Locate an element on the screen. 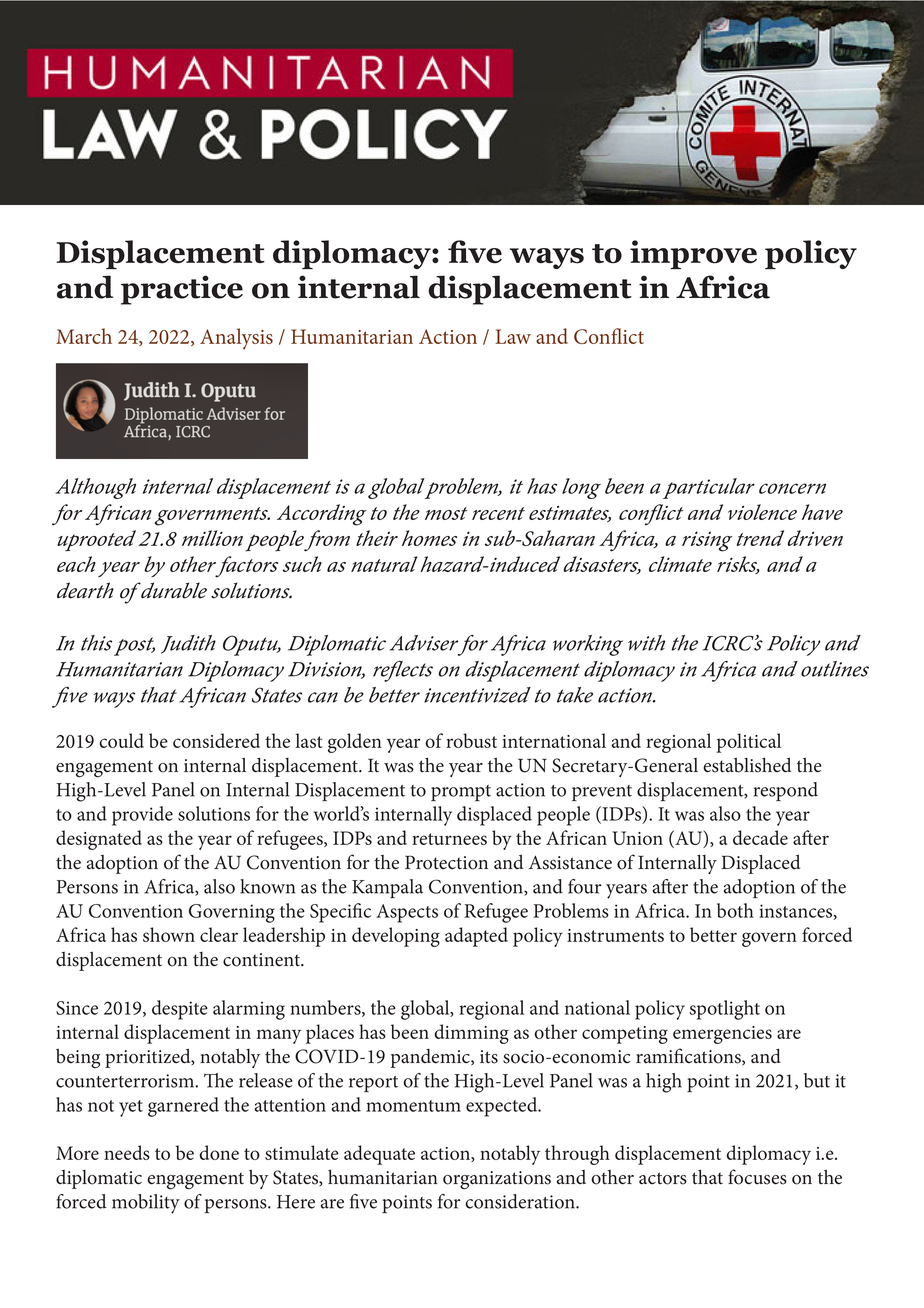  mobility is located at coordinates (146, 1204).
